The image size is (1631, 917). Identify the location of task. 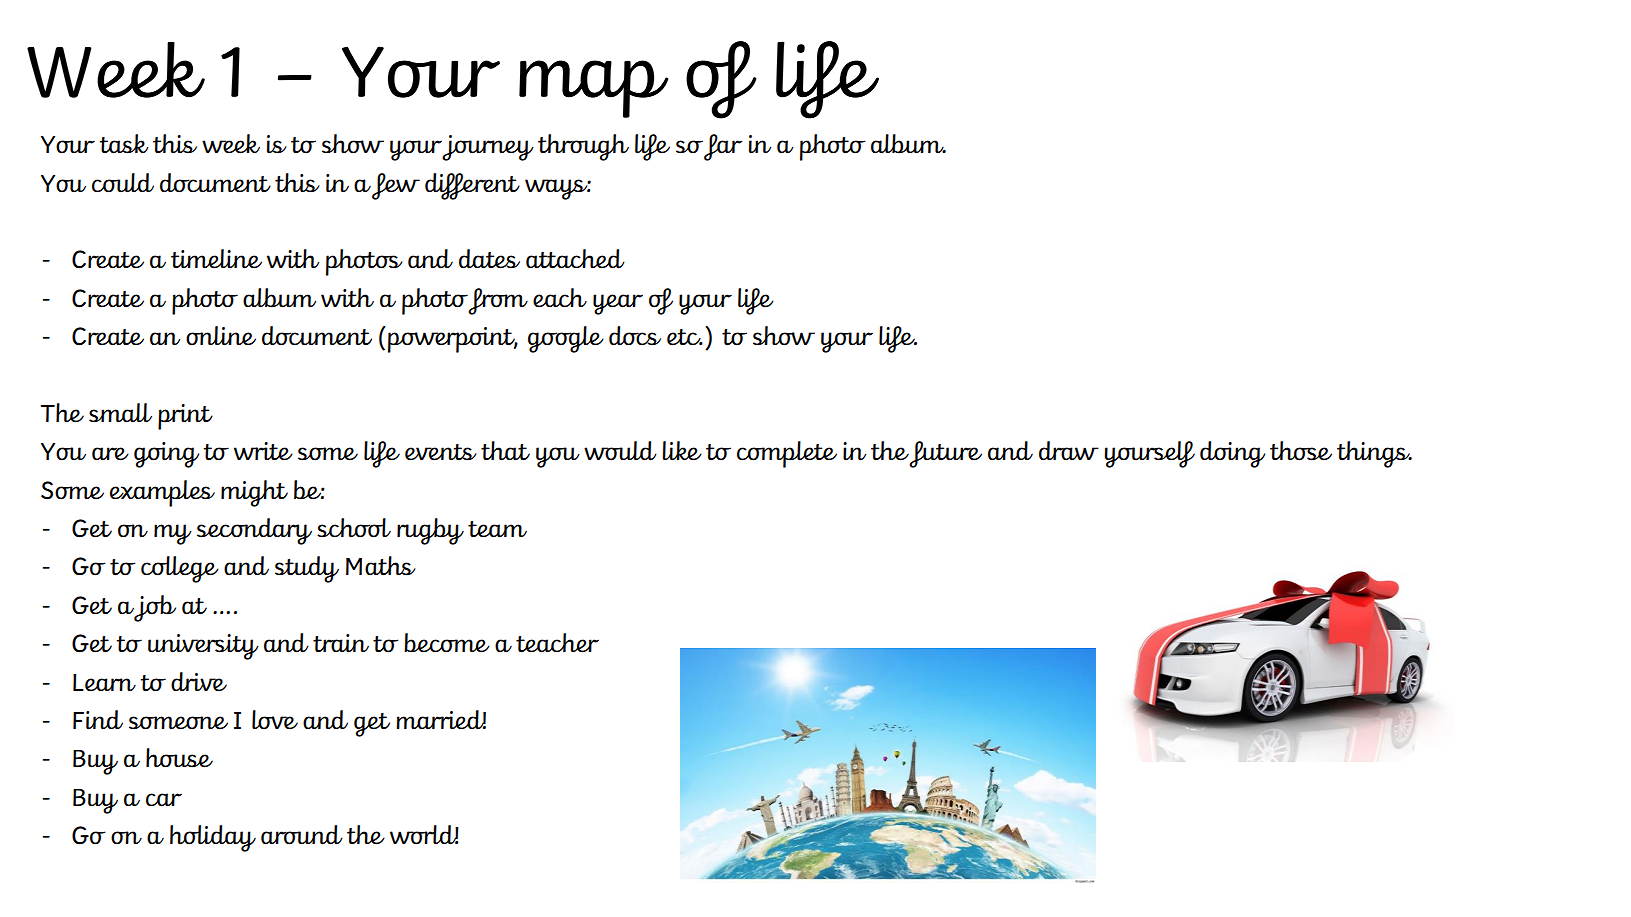
(124, 144).
